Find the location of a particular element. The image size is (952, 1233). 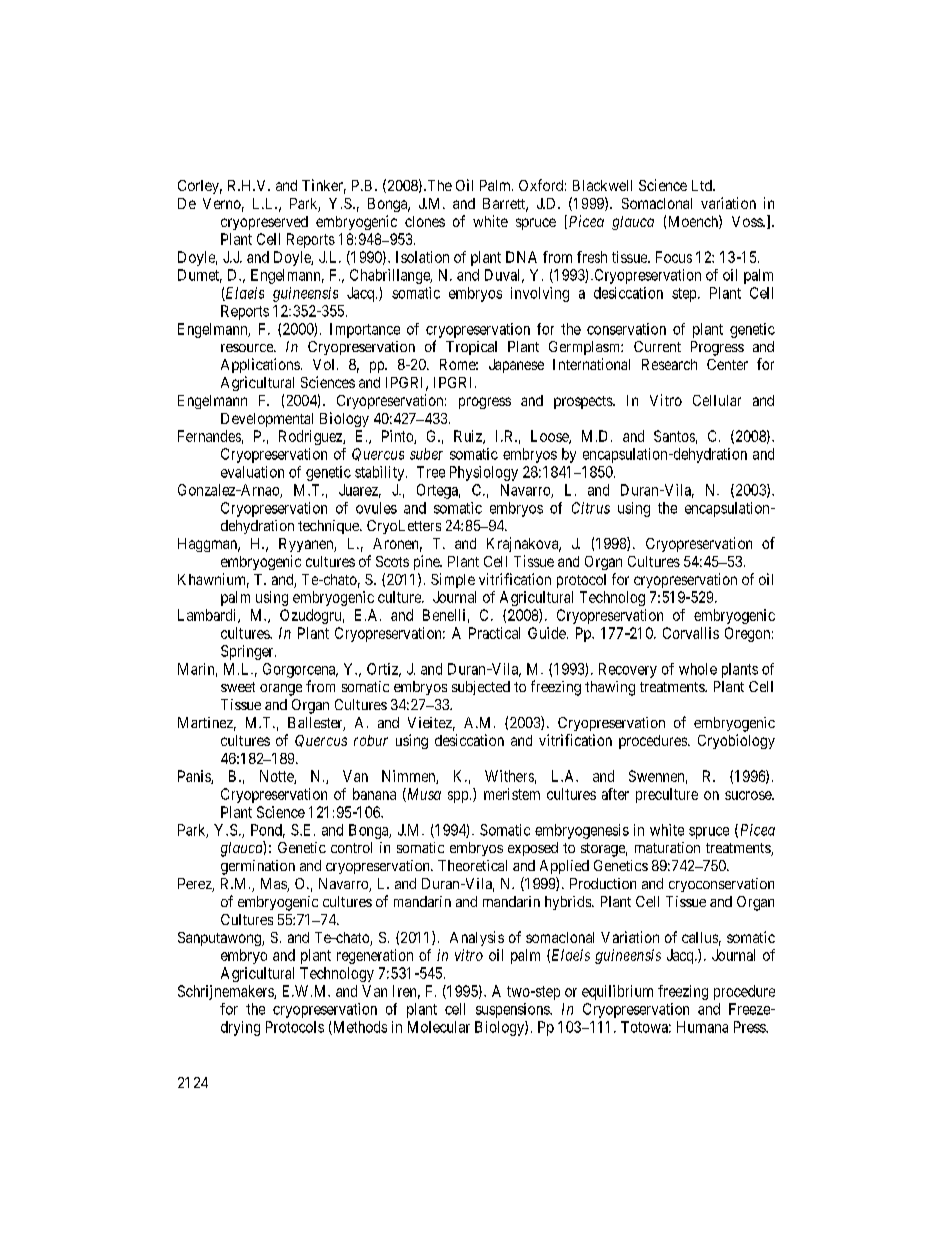

DNA is located at coordinates (521, 257).
